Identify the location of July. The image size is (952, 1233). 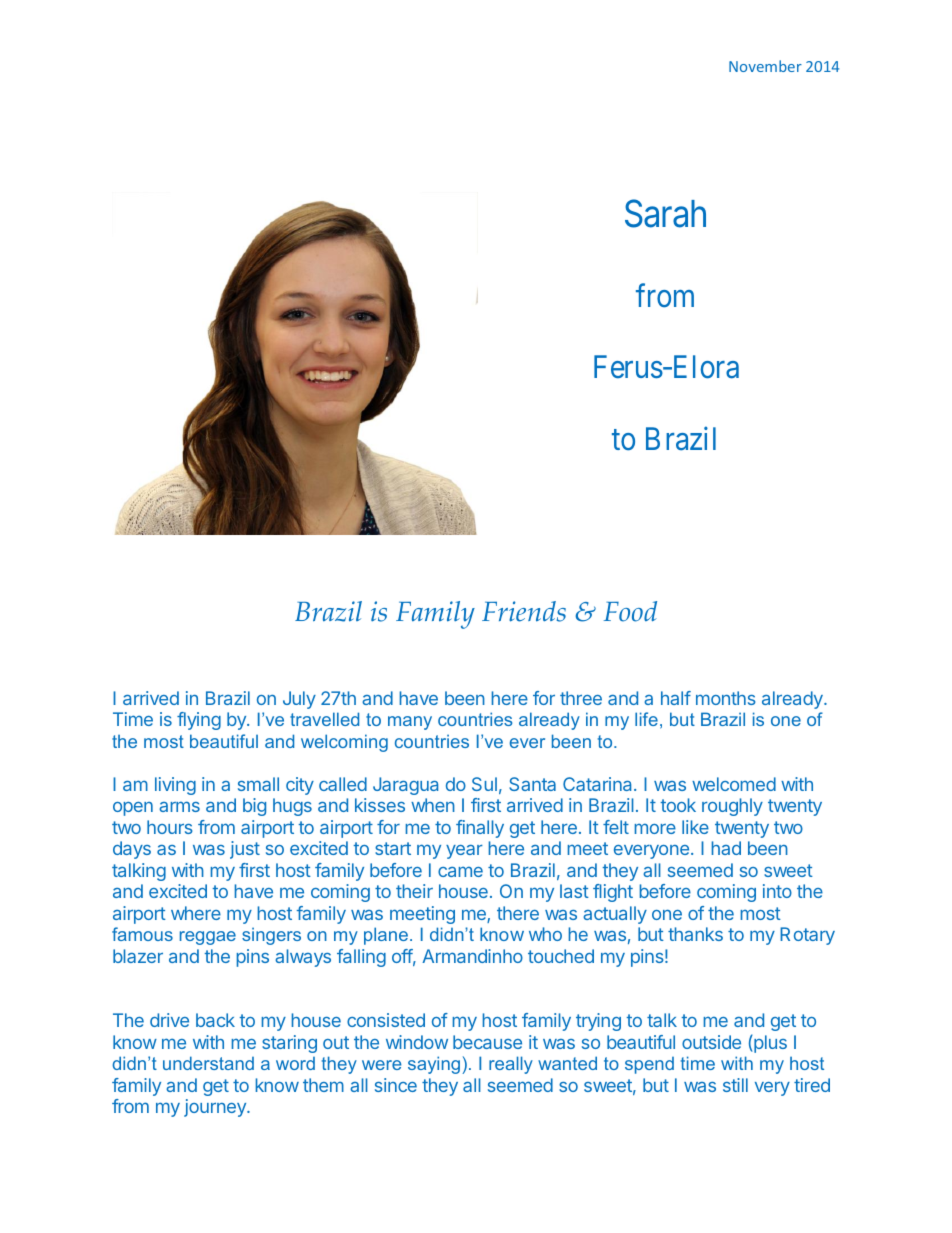
(299, 700).
